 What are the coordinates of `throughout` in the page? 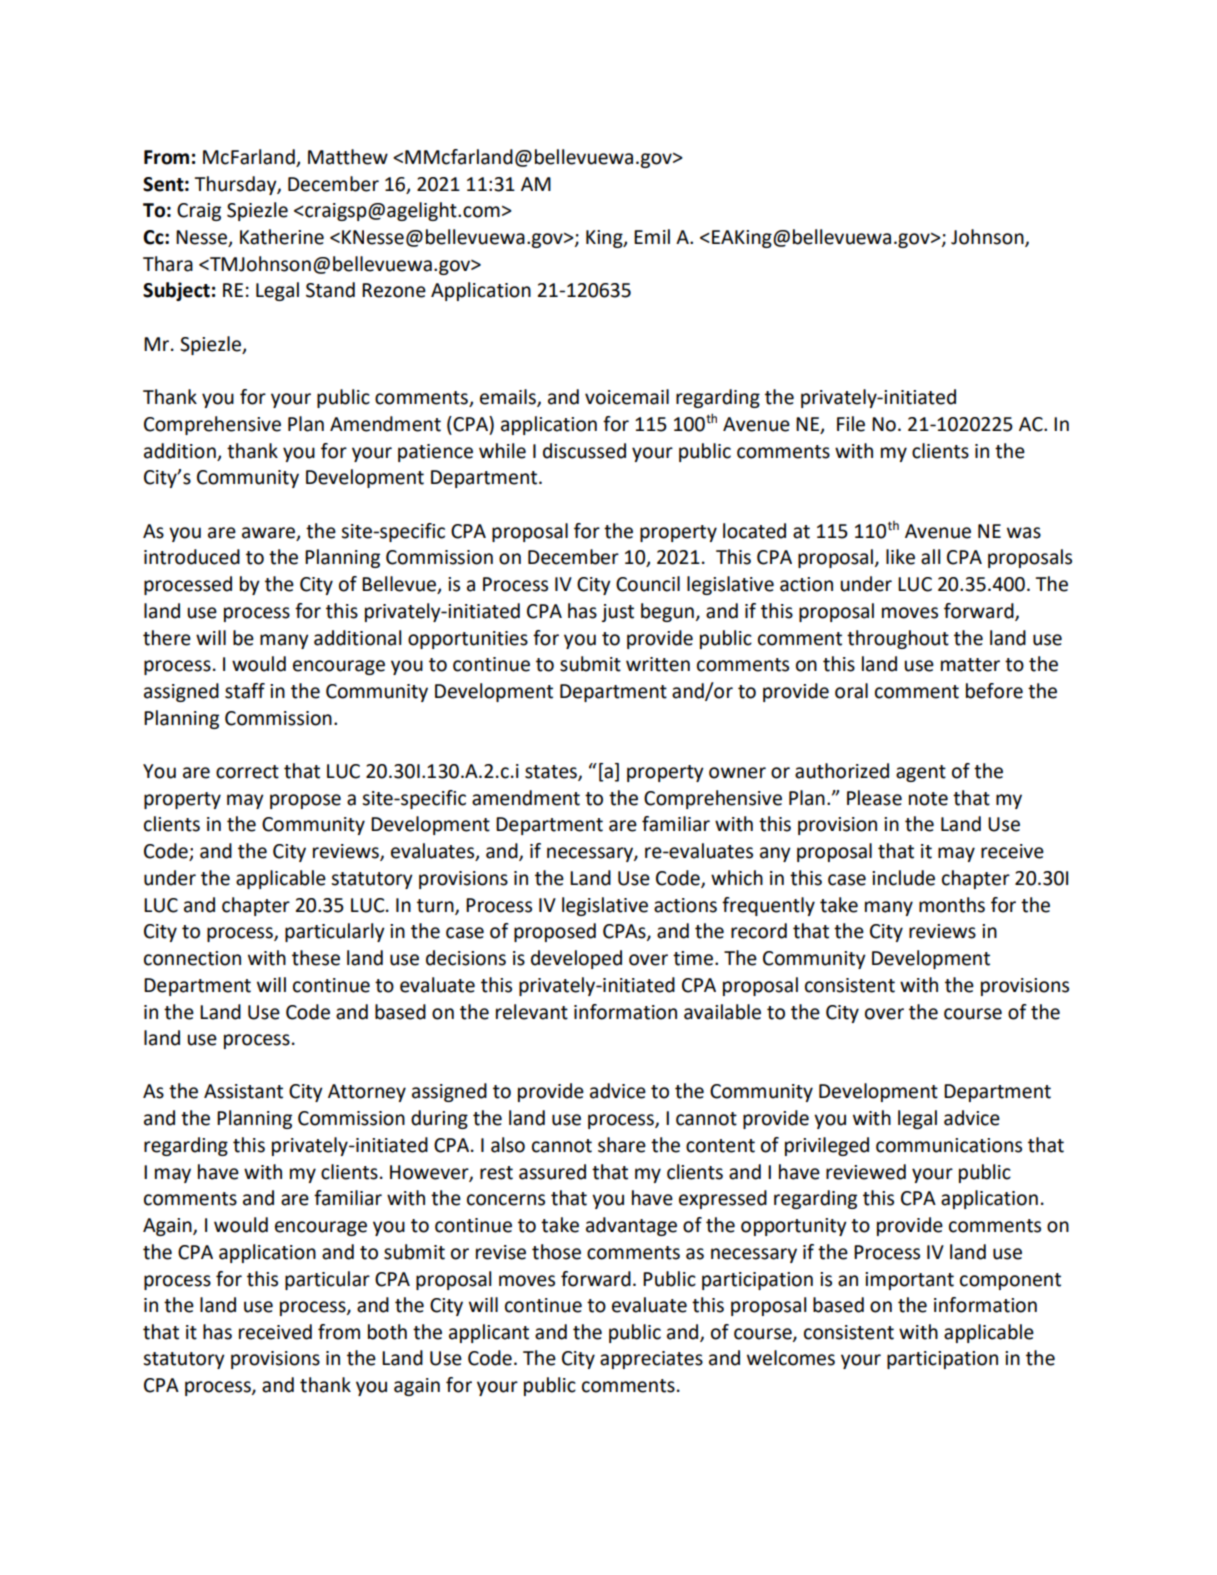 It's located at (898, 639).
